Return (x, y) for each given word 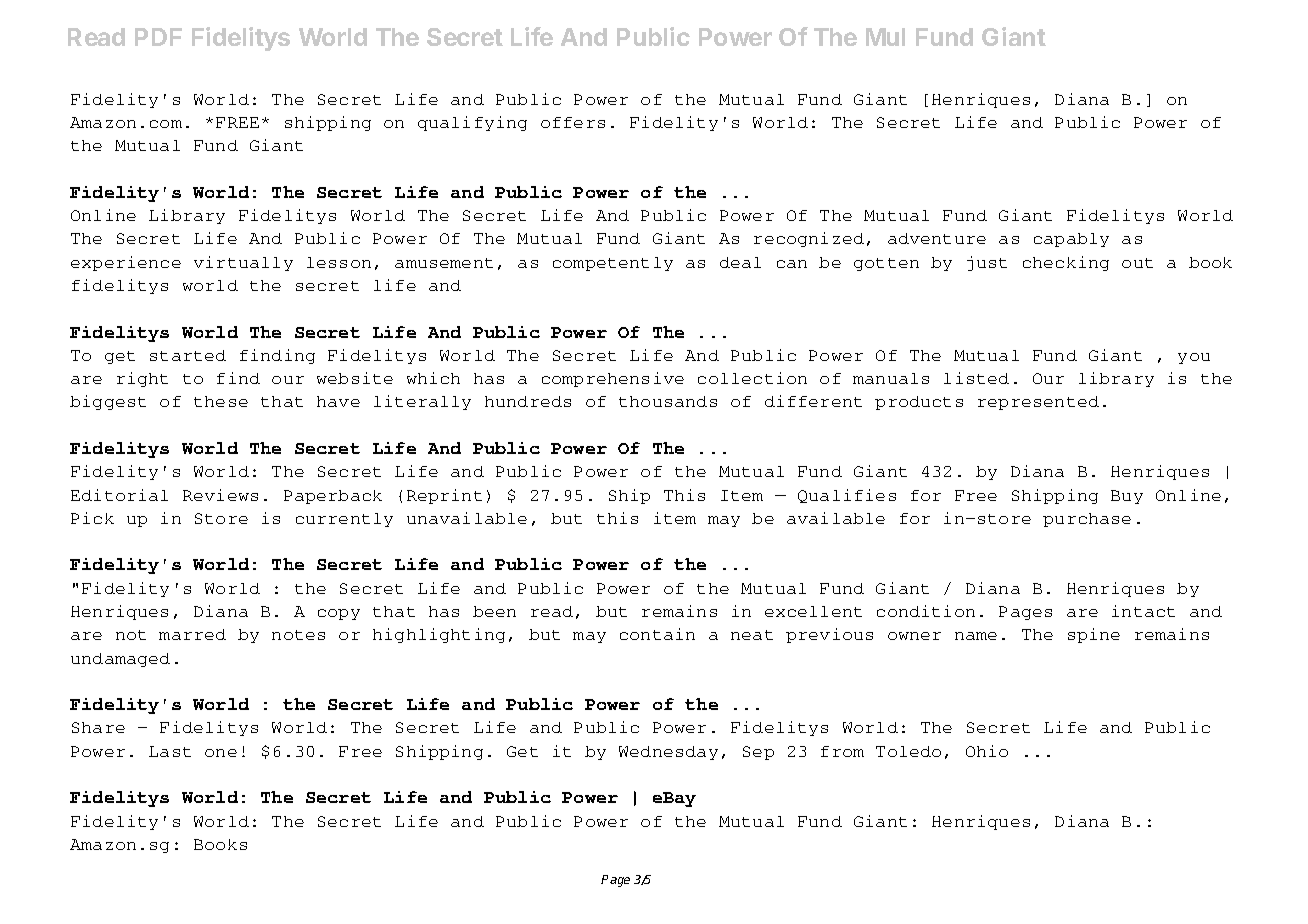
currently (344, 520)
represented (1038, 403)
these (221, 401)
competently (613, 264)
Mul (885, 37)
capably (1071, 240)
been (494, 611)
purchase (1087, 520)
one (221, 753)
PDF (158, 37)
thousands (668, 401)
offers (573, 122)
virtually (243, 263)
